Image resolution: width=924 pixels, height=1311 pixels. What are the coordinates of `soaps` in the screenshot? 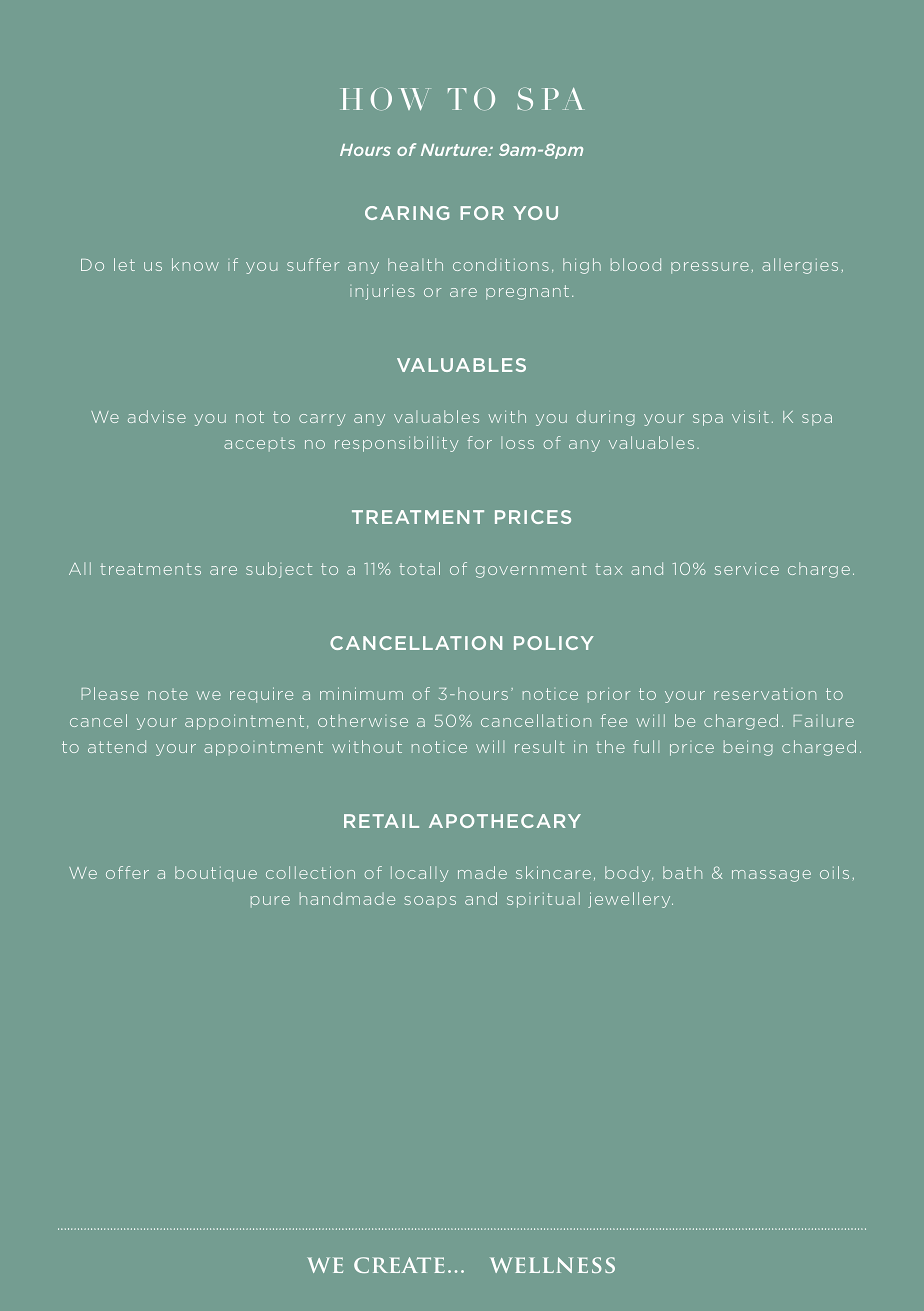 It's located at (430, 901).
